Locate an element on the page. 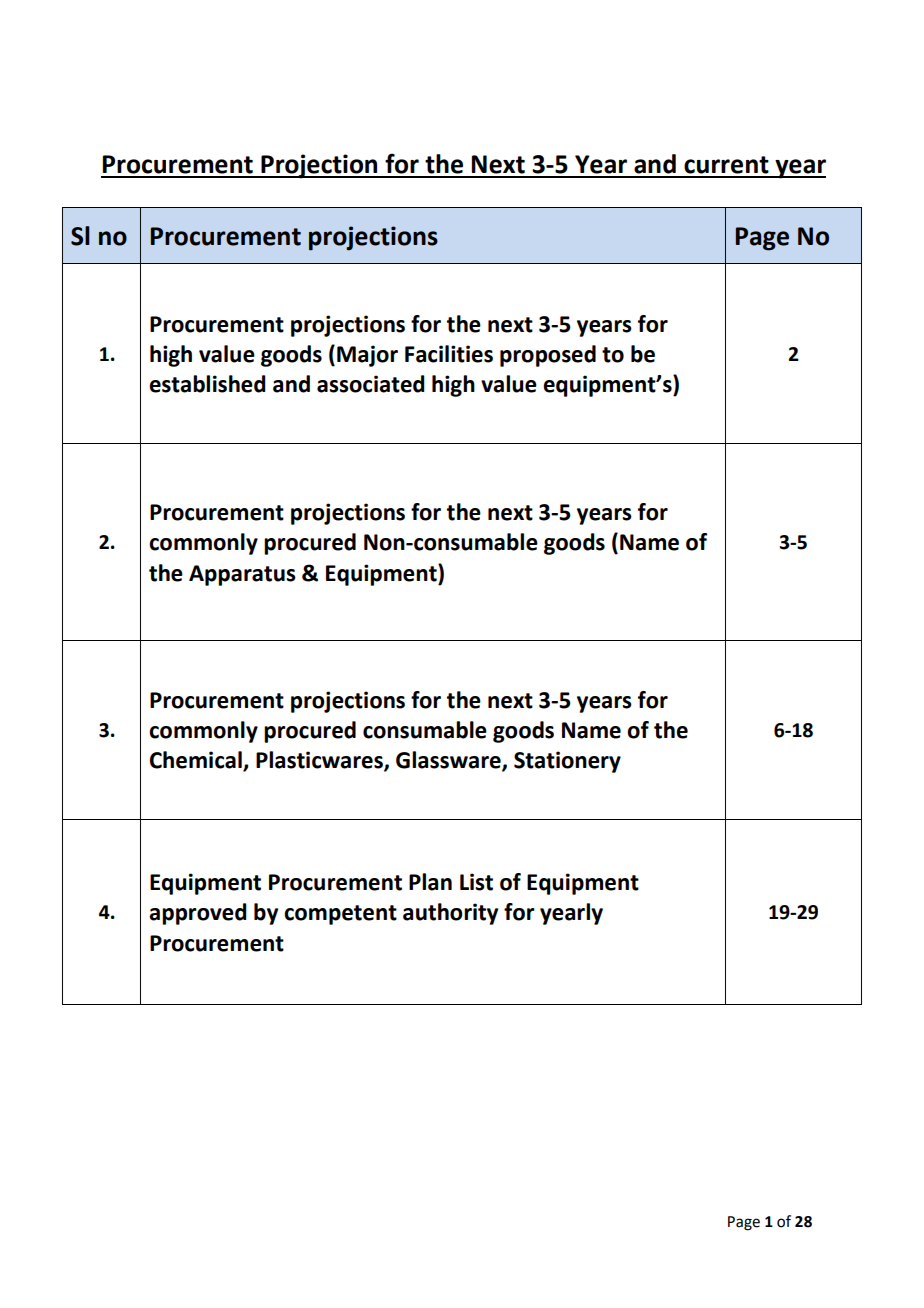 The width and height of the page is (924, 1308). Facilities is located at coordinates (449, 354).
